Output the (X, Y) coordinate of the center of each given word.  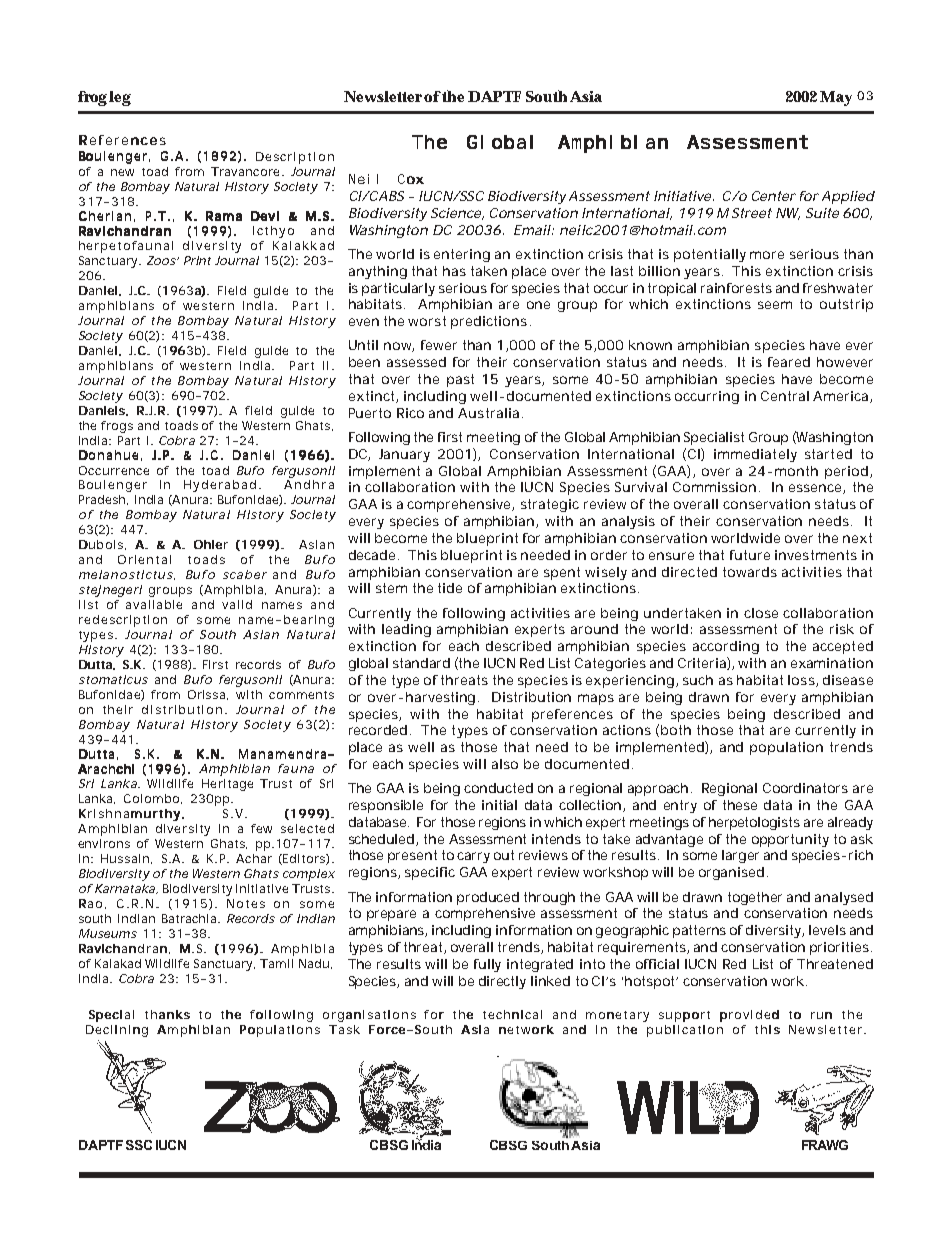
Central (785, 396)
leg (120, 98)
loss (802, 681)
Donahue (108, 455)
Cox (411, 179)
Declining (117, 1031)
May (836, 98)
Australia (488, 413)
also (505, 764)
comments (301, 695)
